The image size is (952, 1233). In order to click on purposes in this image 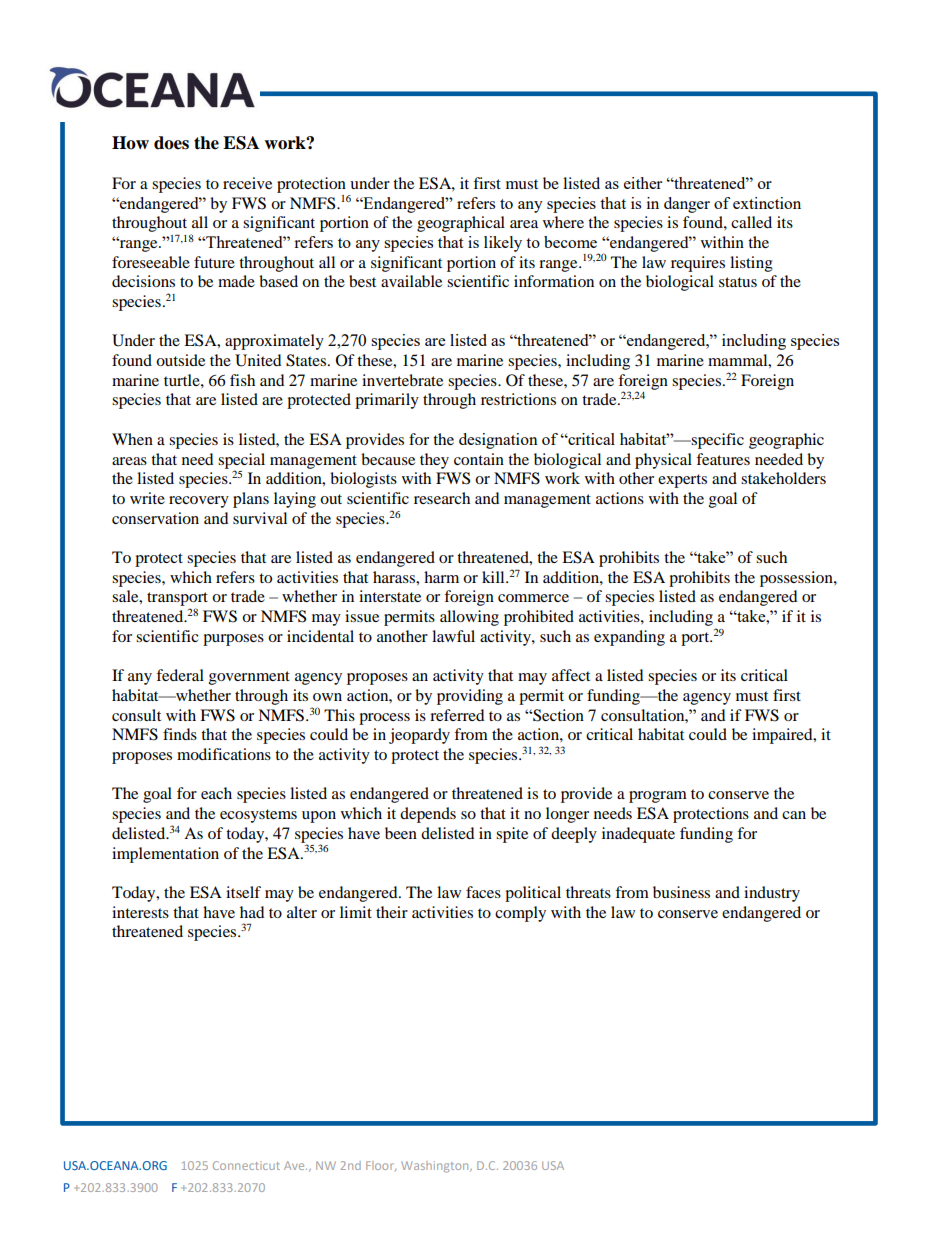, I will do `click(233, 640)`.
